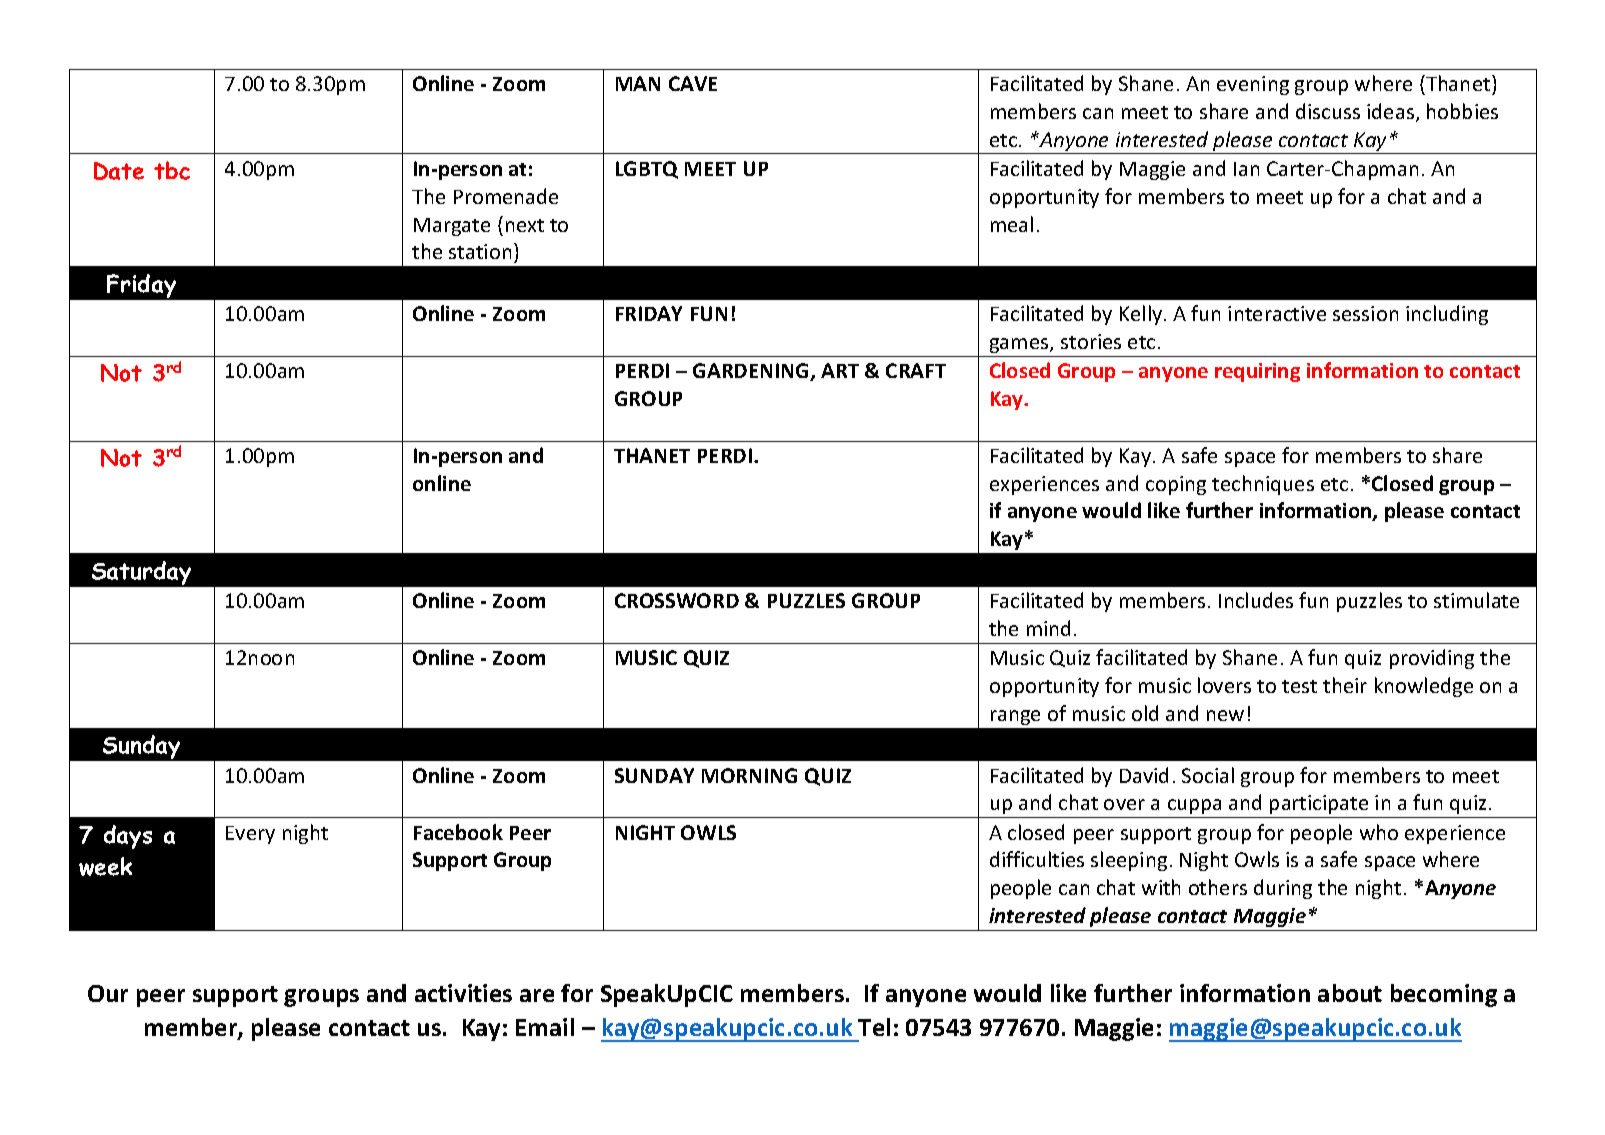 This screenshot has height=1135, width=1605. I want to click on Every, so click(250, 835).
